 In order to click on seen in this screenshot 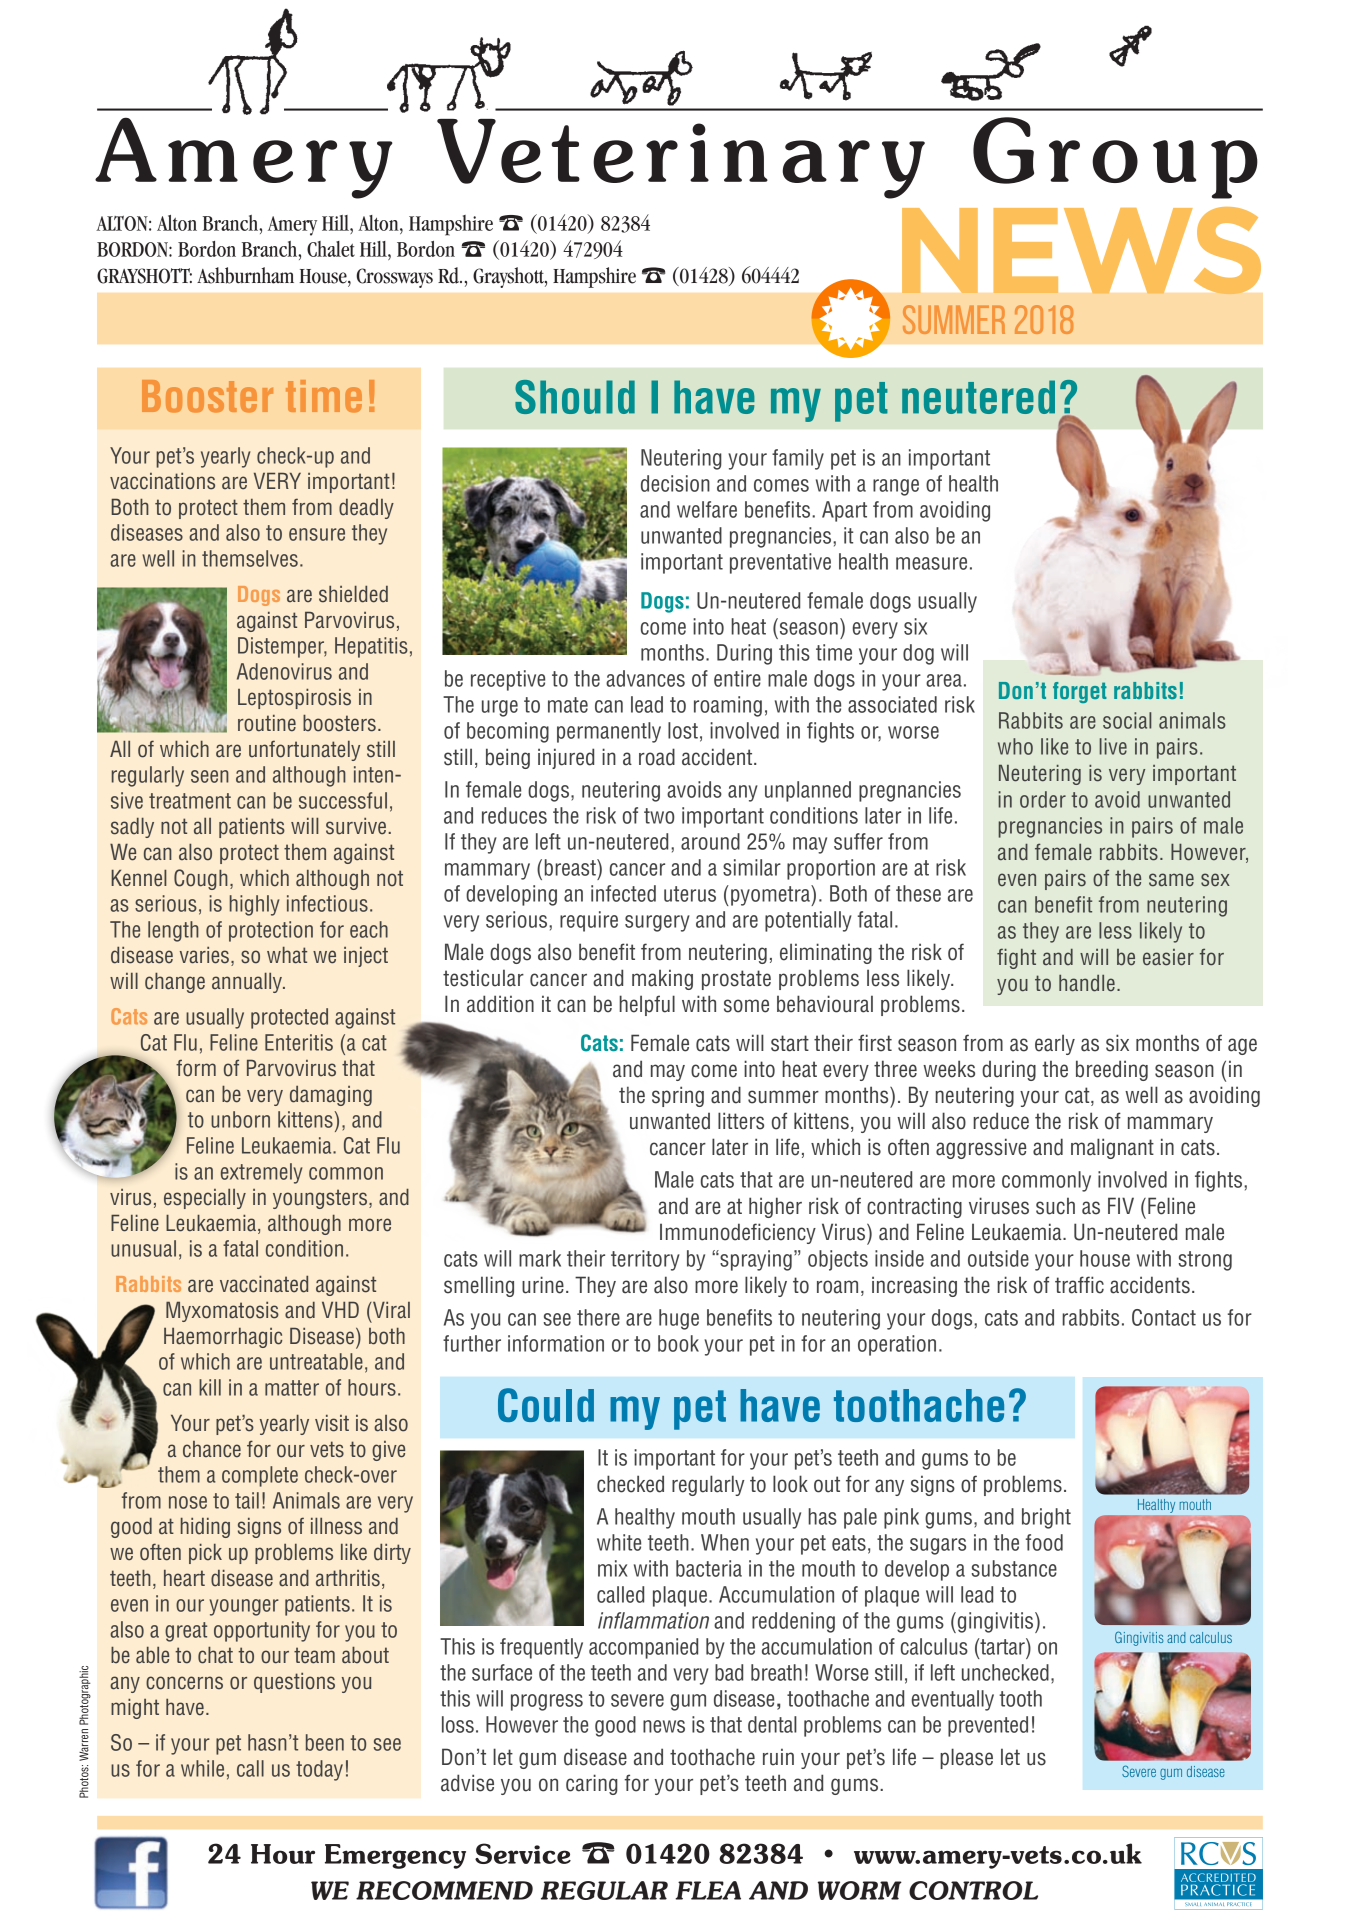, I will do `click(210, 776)`.
